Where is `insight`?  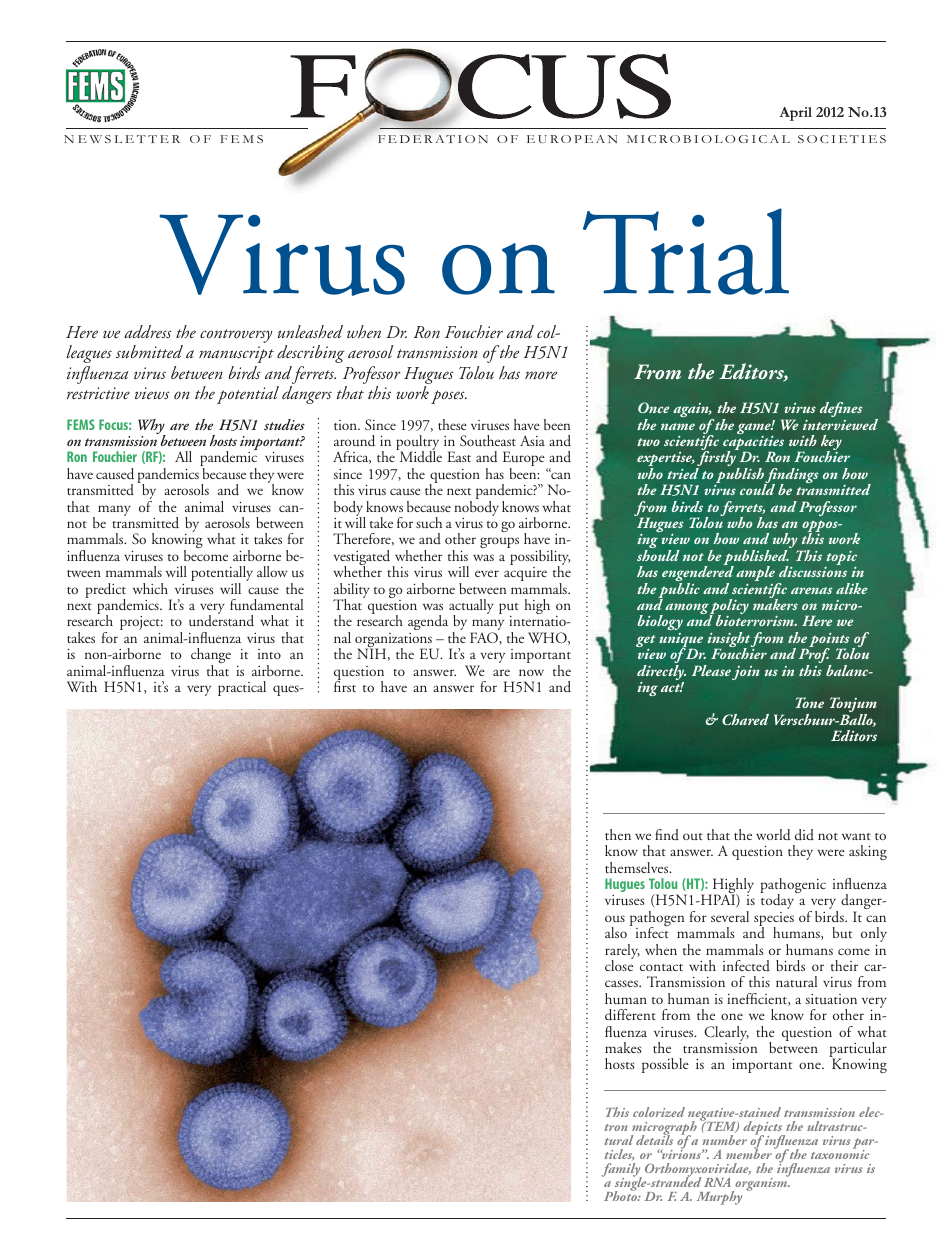
insight is located at coordinates (728, 641).
